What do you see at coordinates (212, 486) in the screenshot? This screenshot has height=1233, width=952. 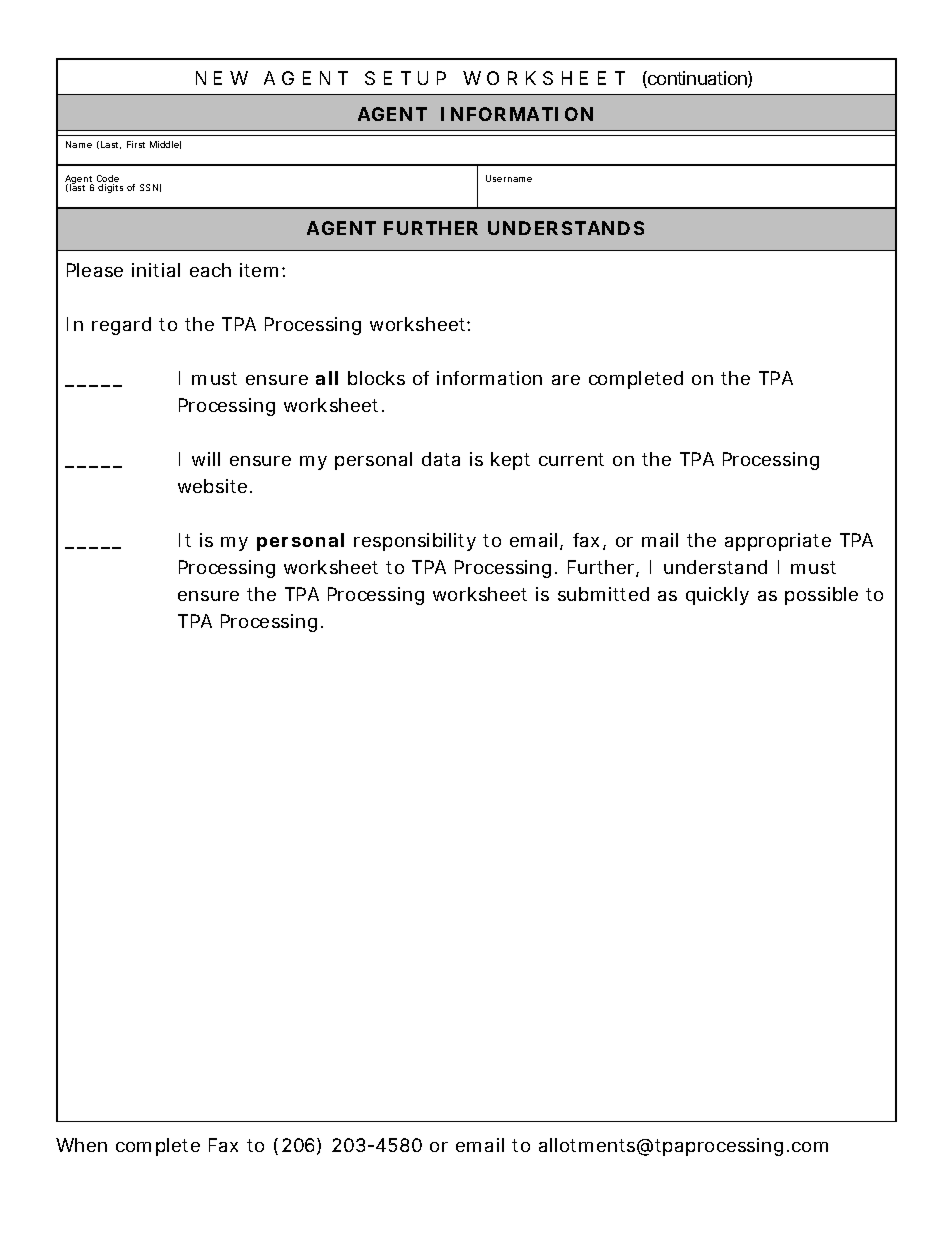 I see `website` at bounding box center [212, 486].
